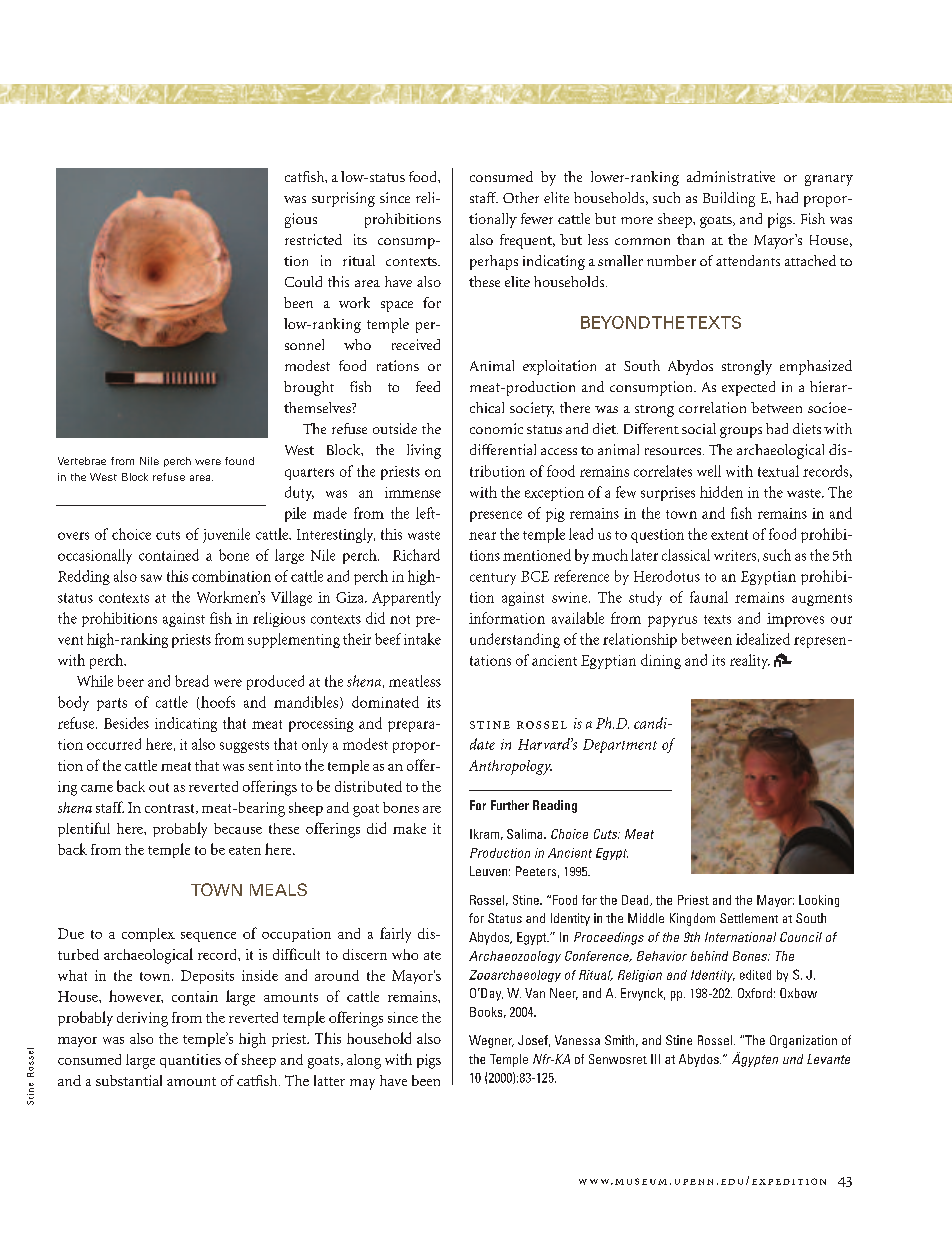  Describe the element at coordinates (313, 239) in the page. I see `restricted` at that location.
